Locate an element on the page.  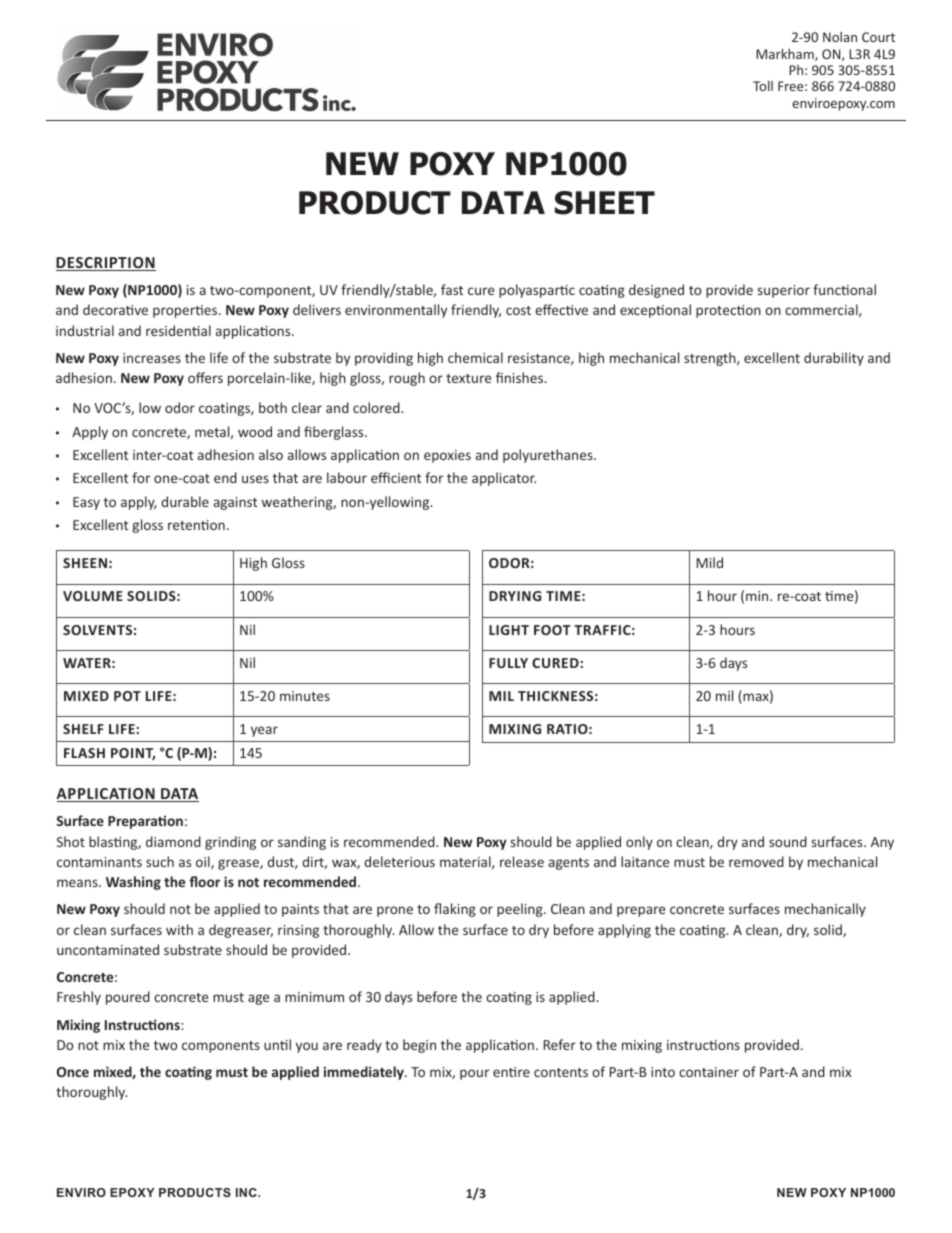
begin is located at coordinates (419, 1046).
